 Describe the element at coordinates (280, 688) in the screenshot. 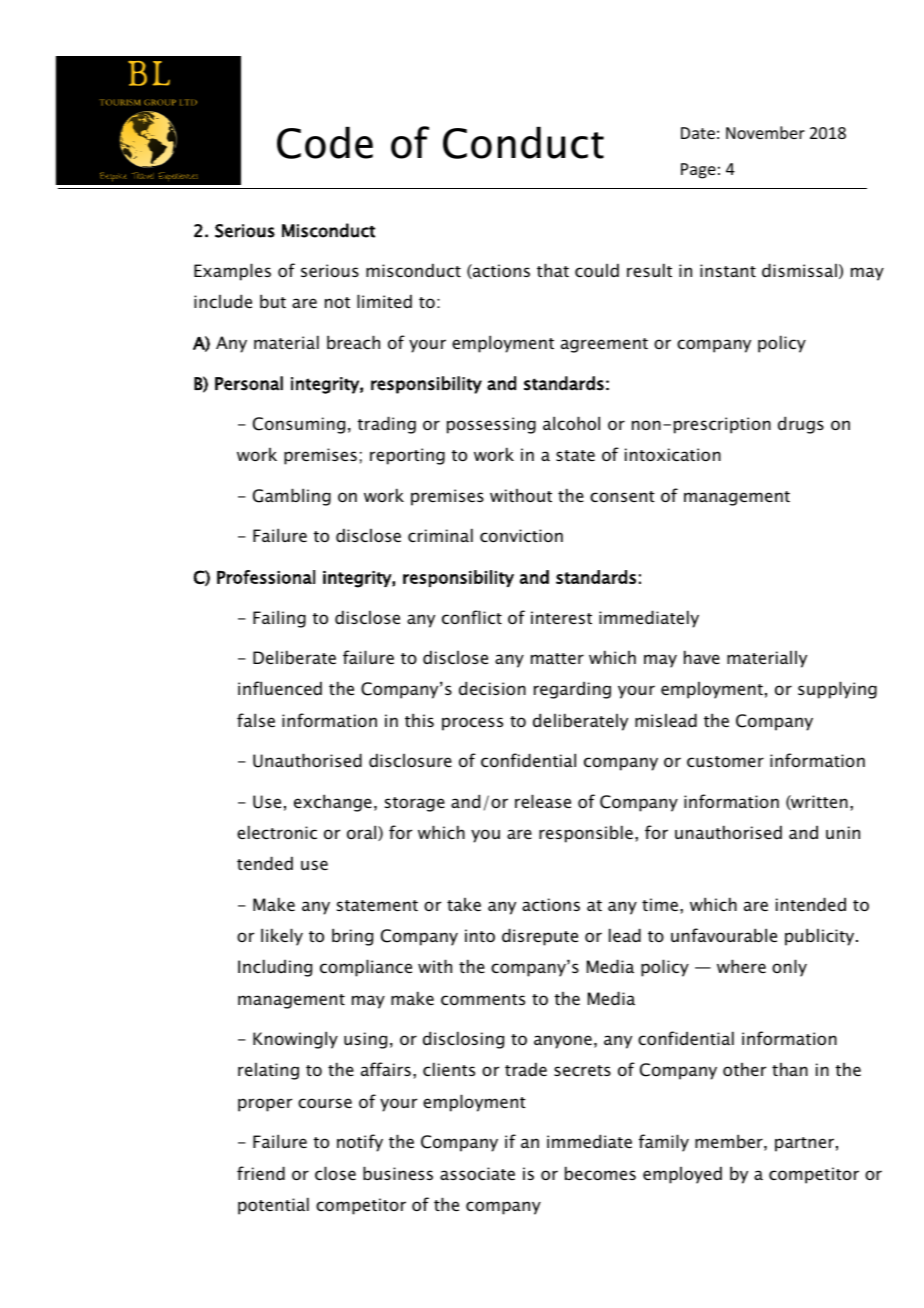

I see `influenced` at that location.
